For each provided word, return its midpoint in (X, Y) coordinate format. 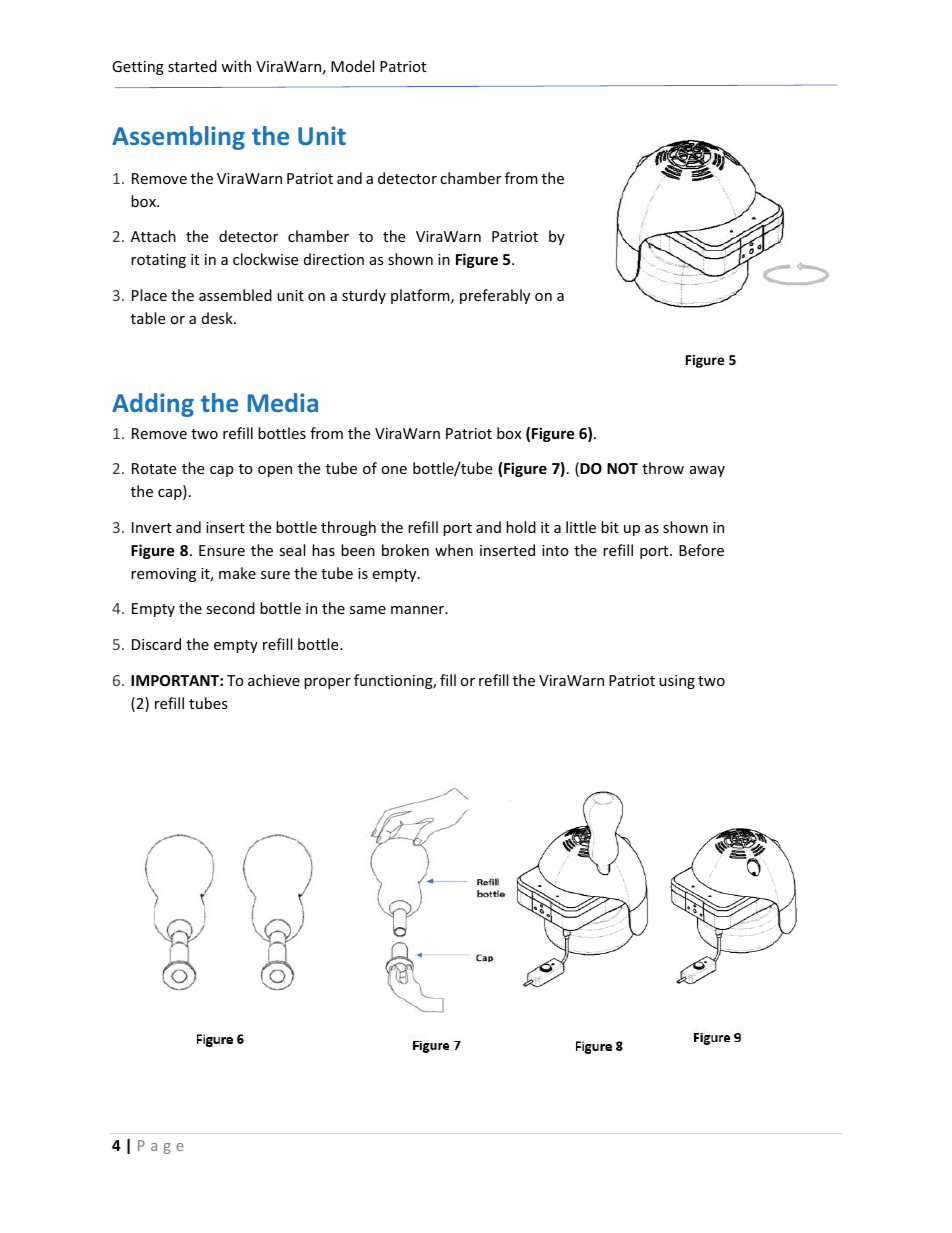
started (192, 66)
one (394, 470)
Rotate (154, 468)
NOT (622, 468)
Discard (156, 644)
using (677, 682)
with (236, 66)
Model (352, 66)
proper (327, 683)
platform (421, 296)
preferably (495, 296)
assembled (235, 295)
